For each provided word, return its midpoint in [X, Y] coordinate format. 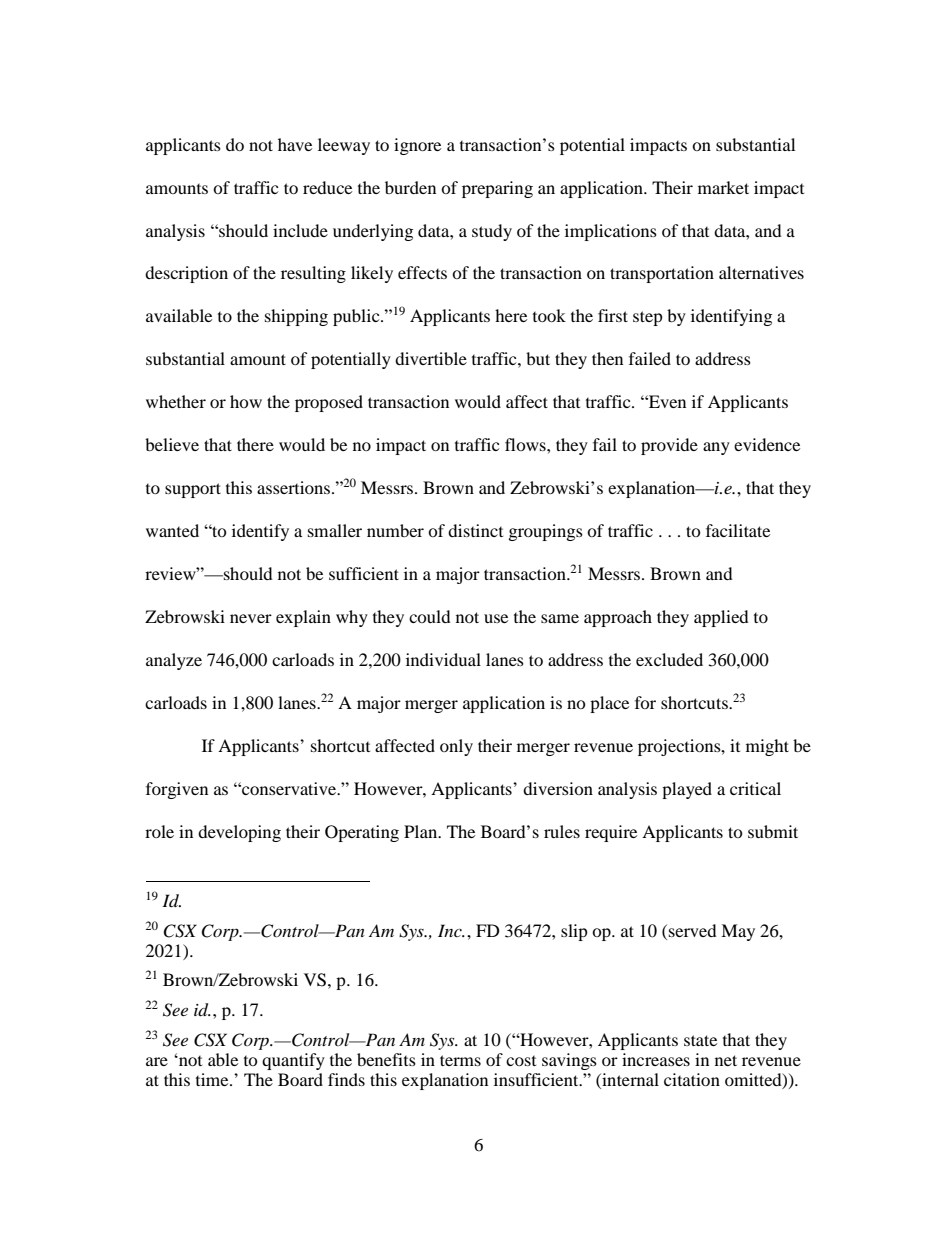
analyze [174, 661]
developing [239, 833]
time [213, 1079]
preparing [497, 189]
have [295, 144]
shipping [296, 317]
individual [443, 659]
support [193, 490]
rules [562, 831]
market [723, 187]
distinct [475, 530]
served [693, 930]
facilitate [738, 530]
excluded [669, 659]
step [648, 318]
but [538, 358]
